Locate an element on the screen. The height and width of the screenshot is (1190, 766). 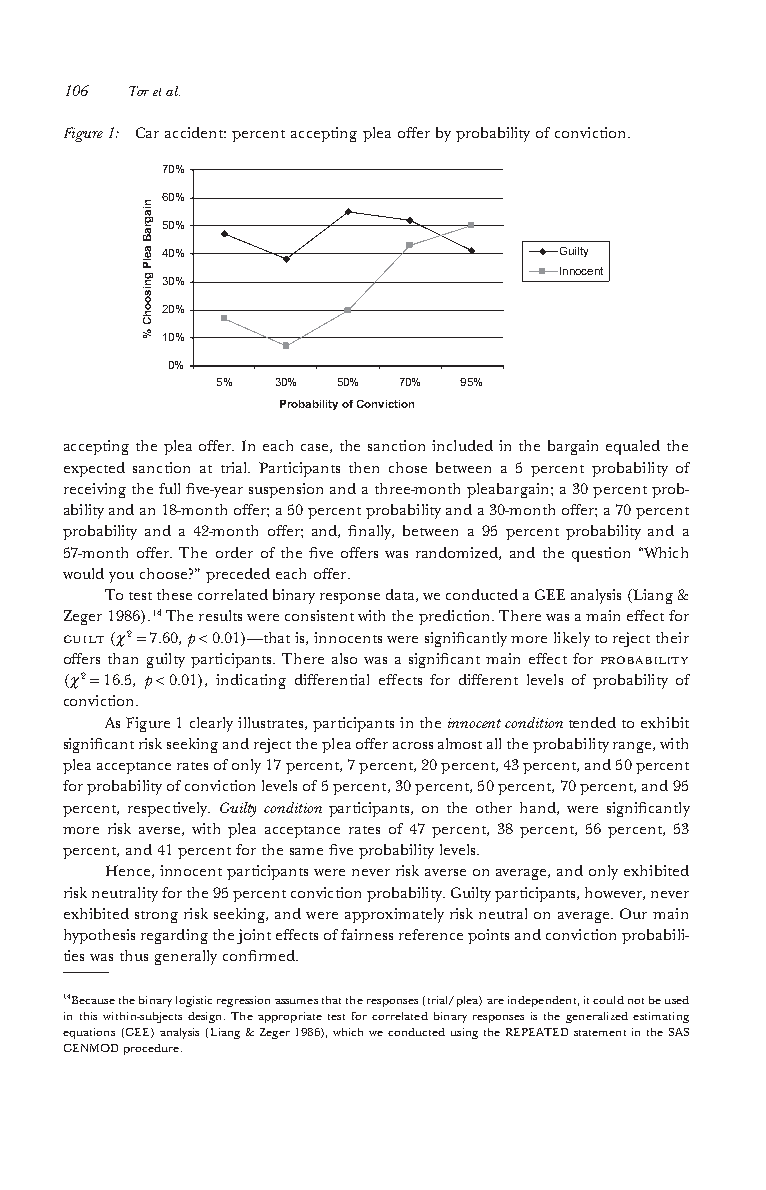
included is located at coordinates (462, 445).
